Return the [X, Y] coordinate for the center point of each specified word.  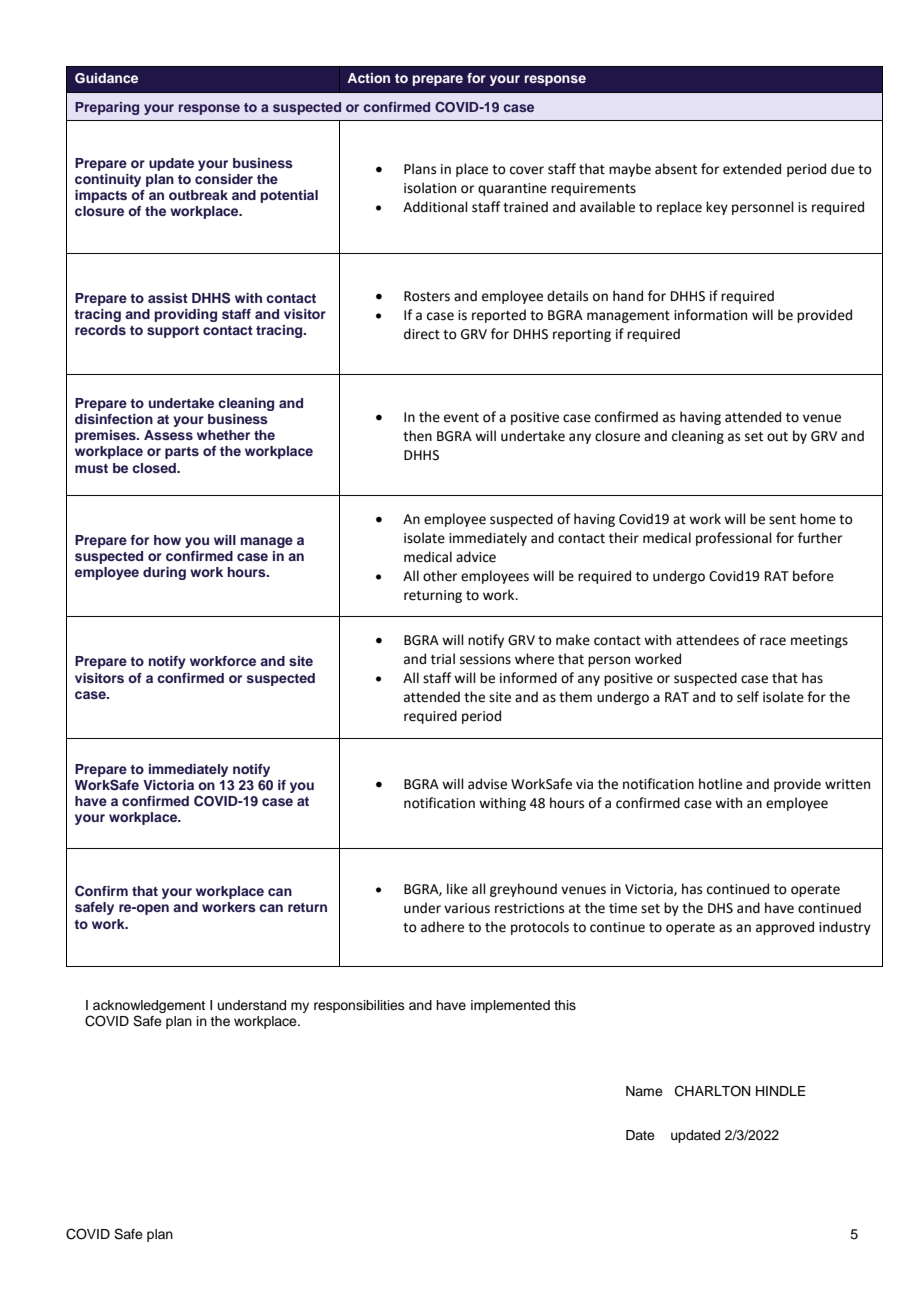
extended [752, 169]
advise [487, 784]
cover [527, 170]
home [818, 519]
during [164, 573]
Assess [168, 435]
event [461, 418]
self [748, 697]
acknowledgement [149, 1008]
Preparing [107, 108]
